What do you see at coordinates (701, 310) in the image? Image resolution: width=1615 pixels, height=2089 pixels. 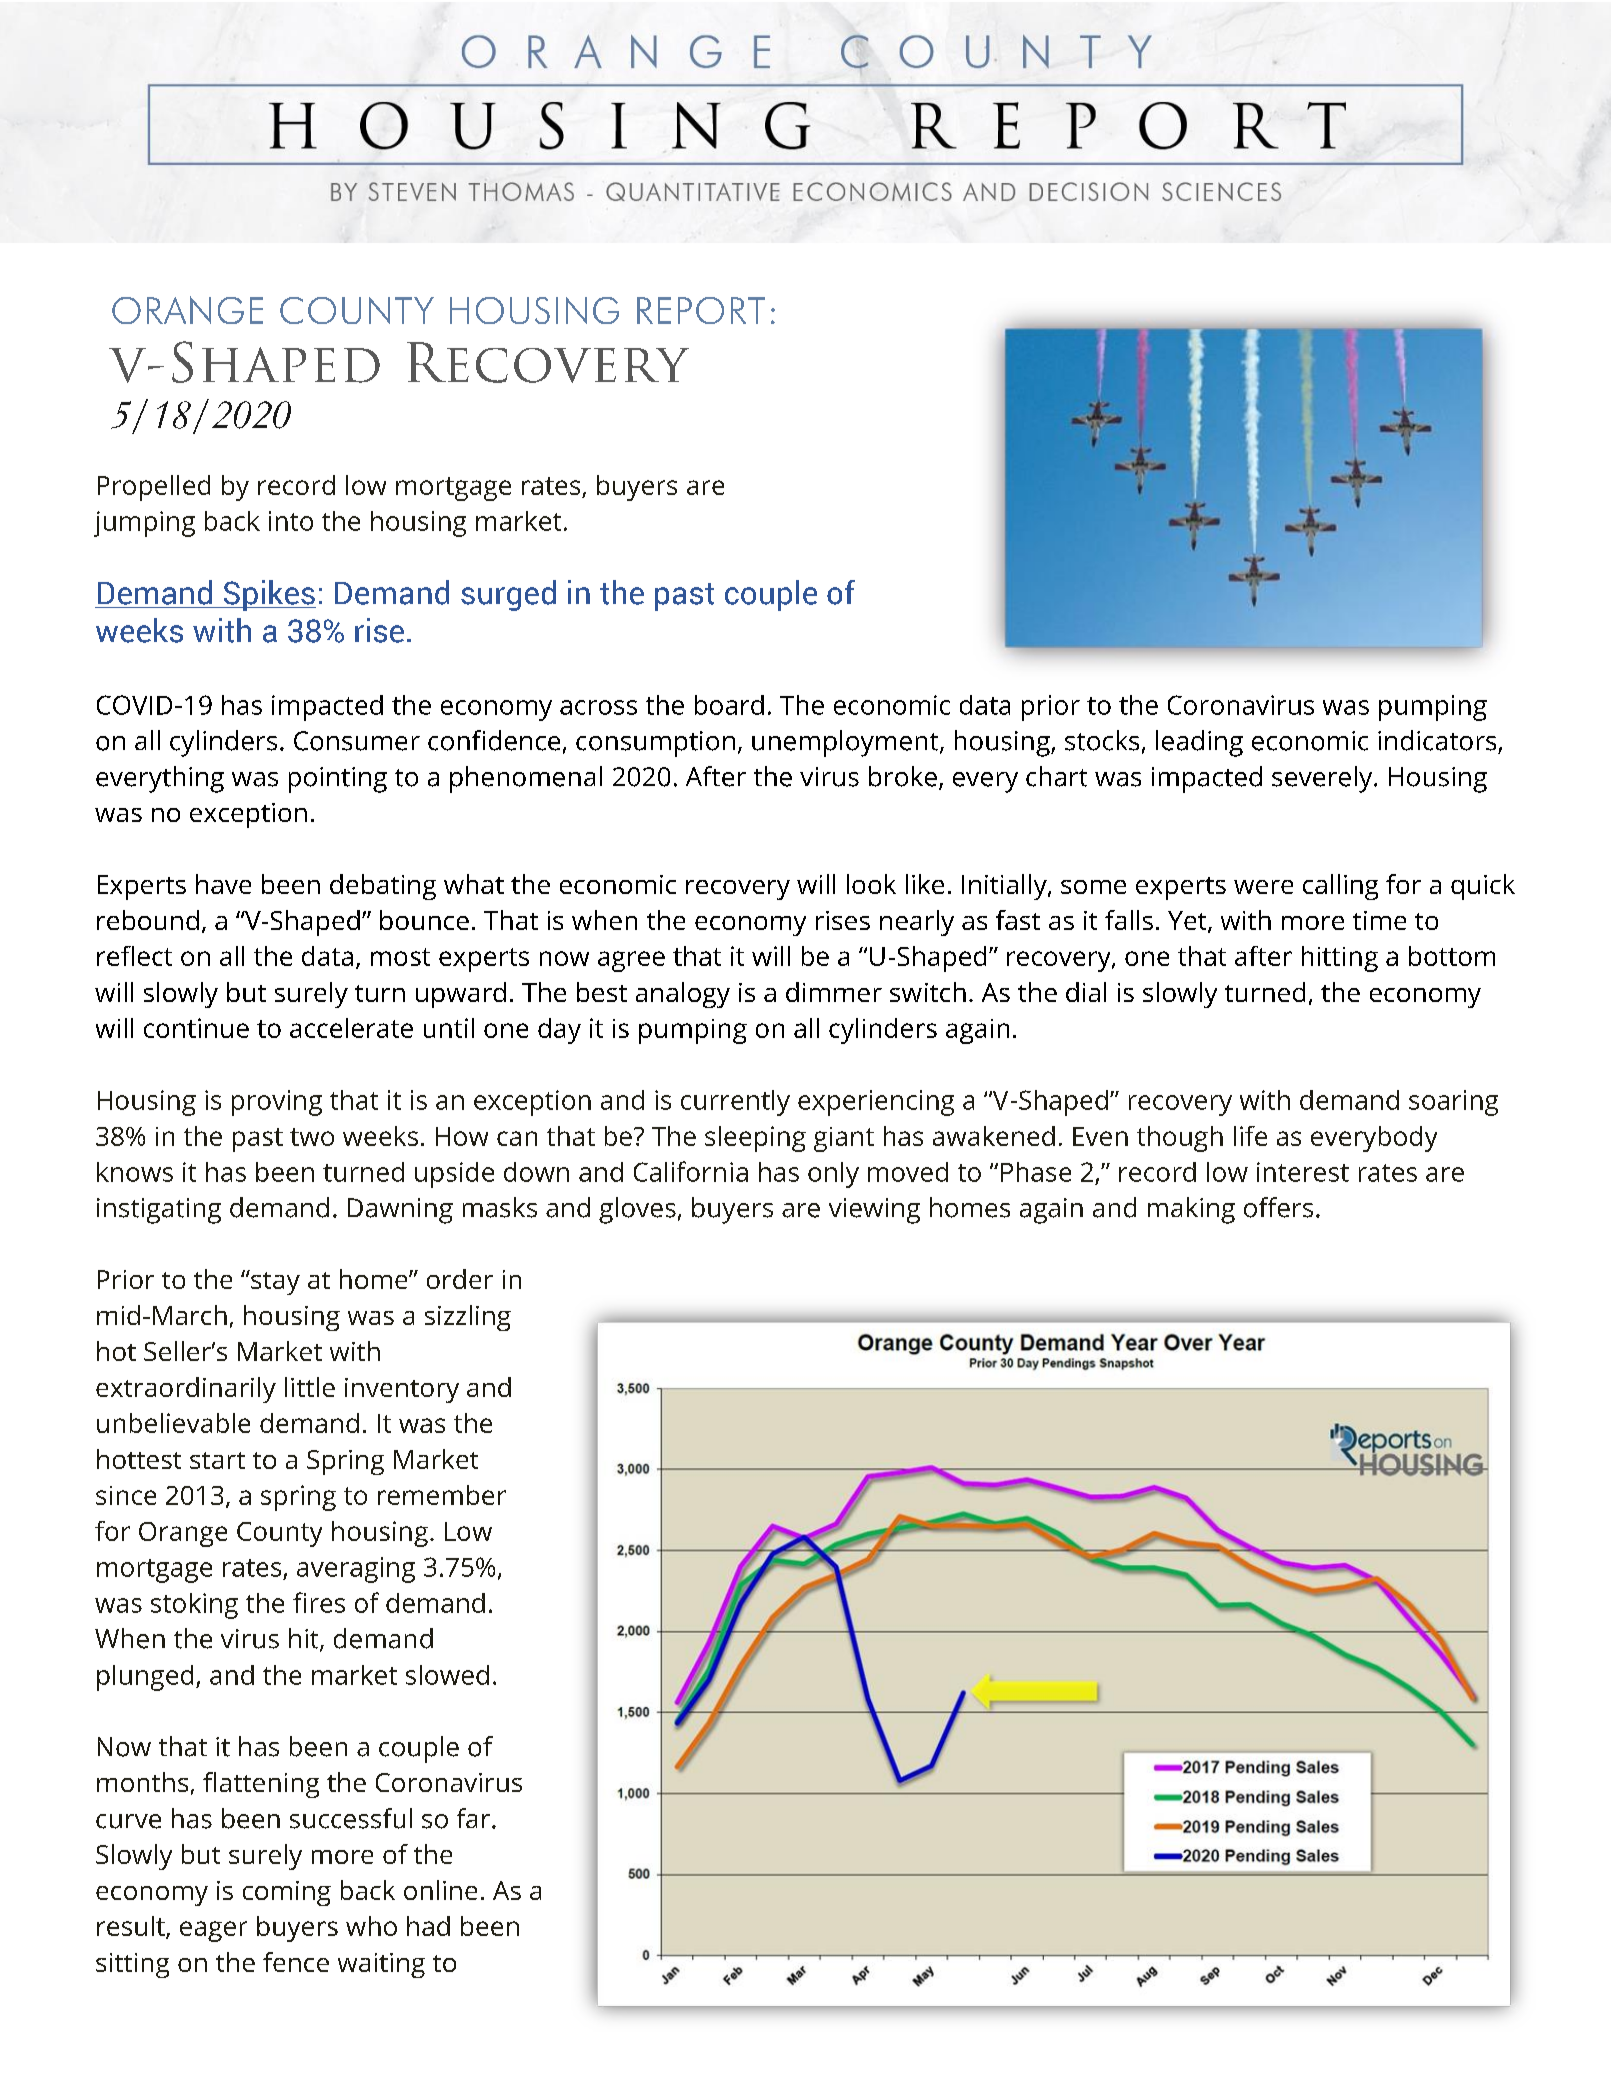 I see `REPORT` at bounding box center [701, 310].
